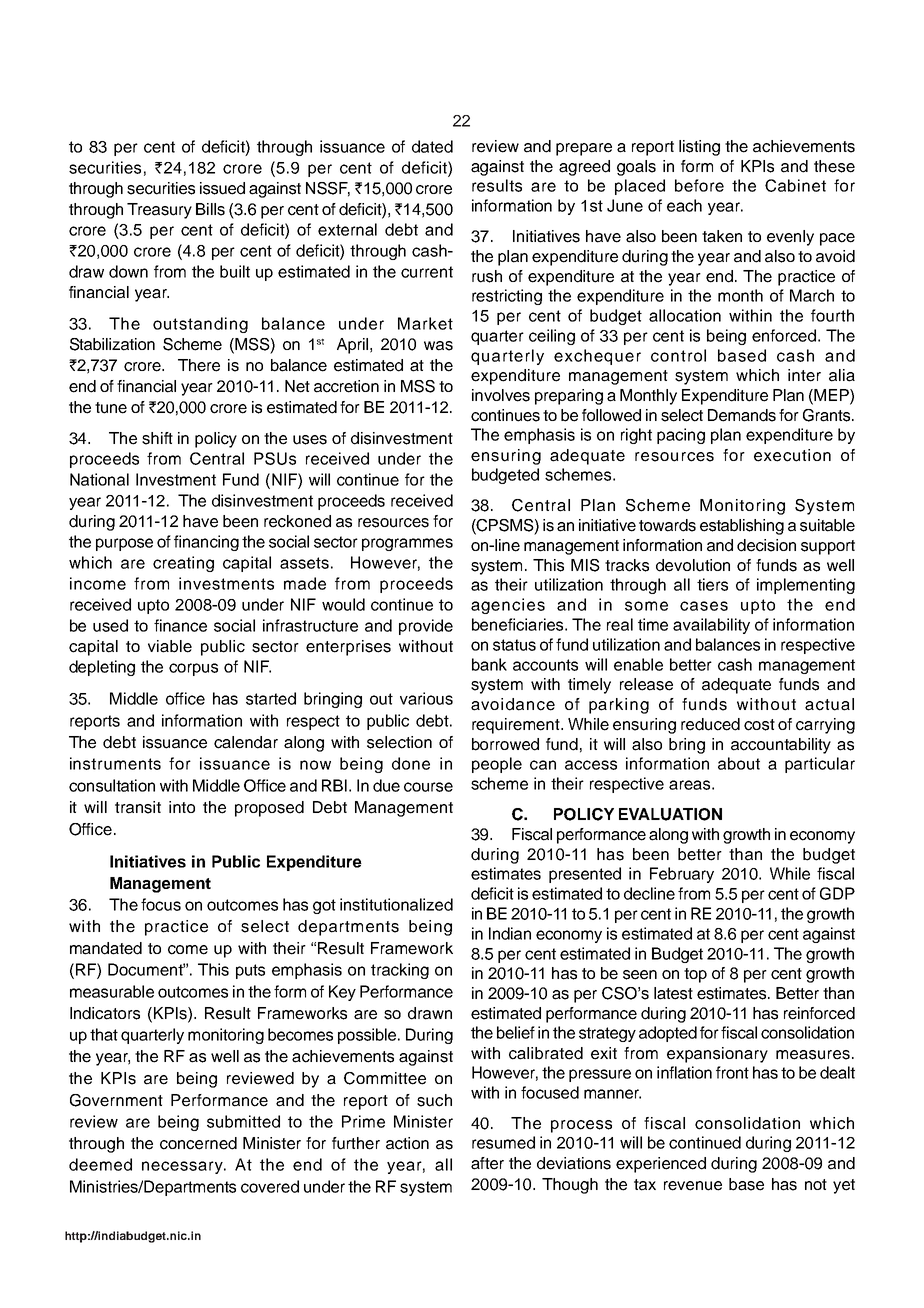  I want to click on availability, so click(711, 626).
